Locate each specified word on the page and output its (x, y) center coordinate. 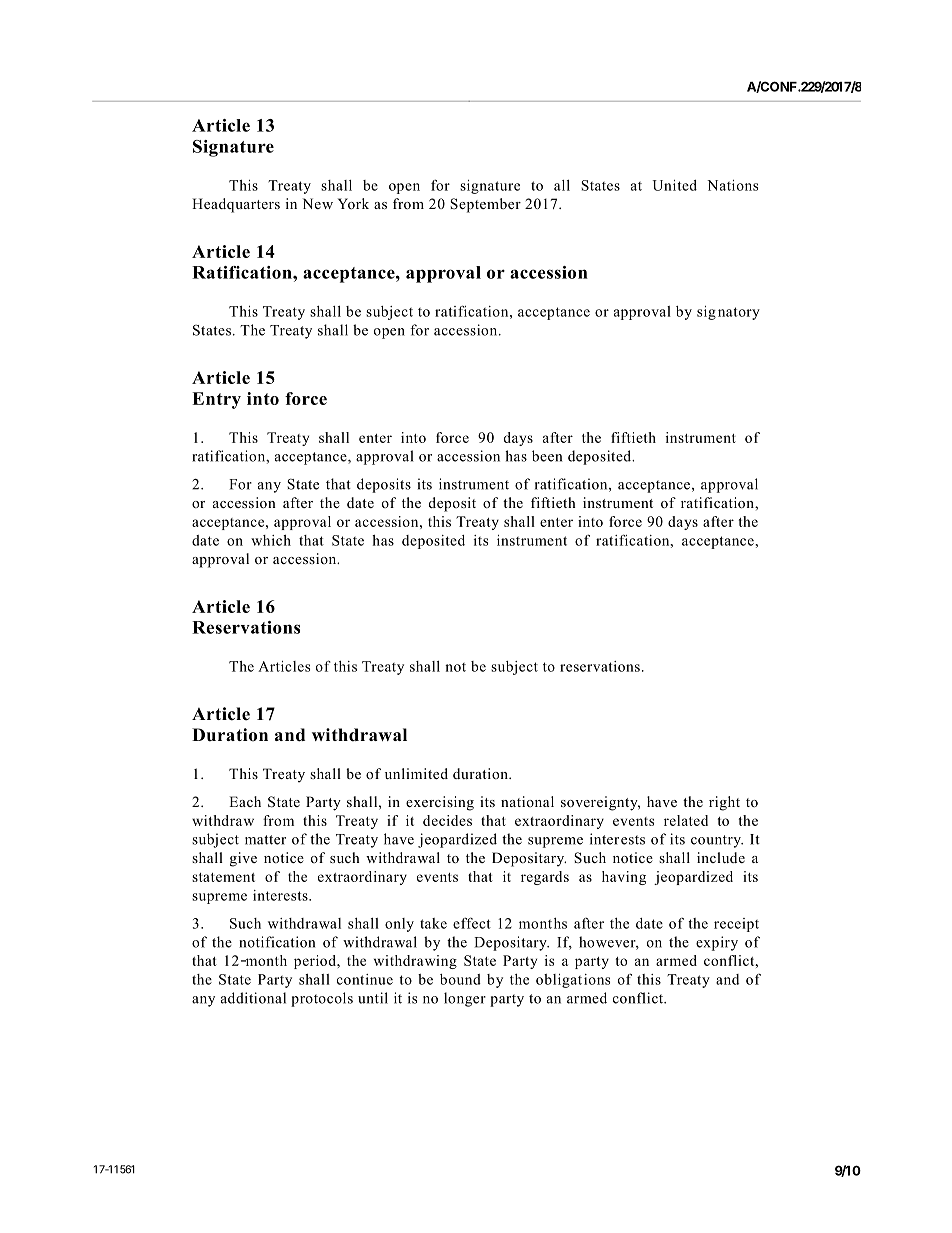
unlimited (416, 773)
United (674, 185)
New (318, 203)
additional (253, 998)
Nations (732, 185)
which (271, 540)
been (547, 456)
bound (460, 979)
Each (245, 801)
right (724, 803)
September (485, 205)
